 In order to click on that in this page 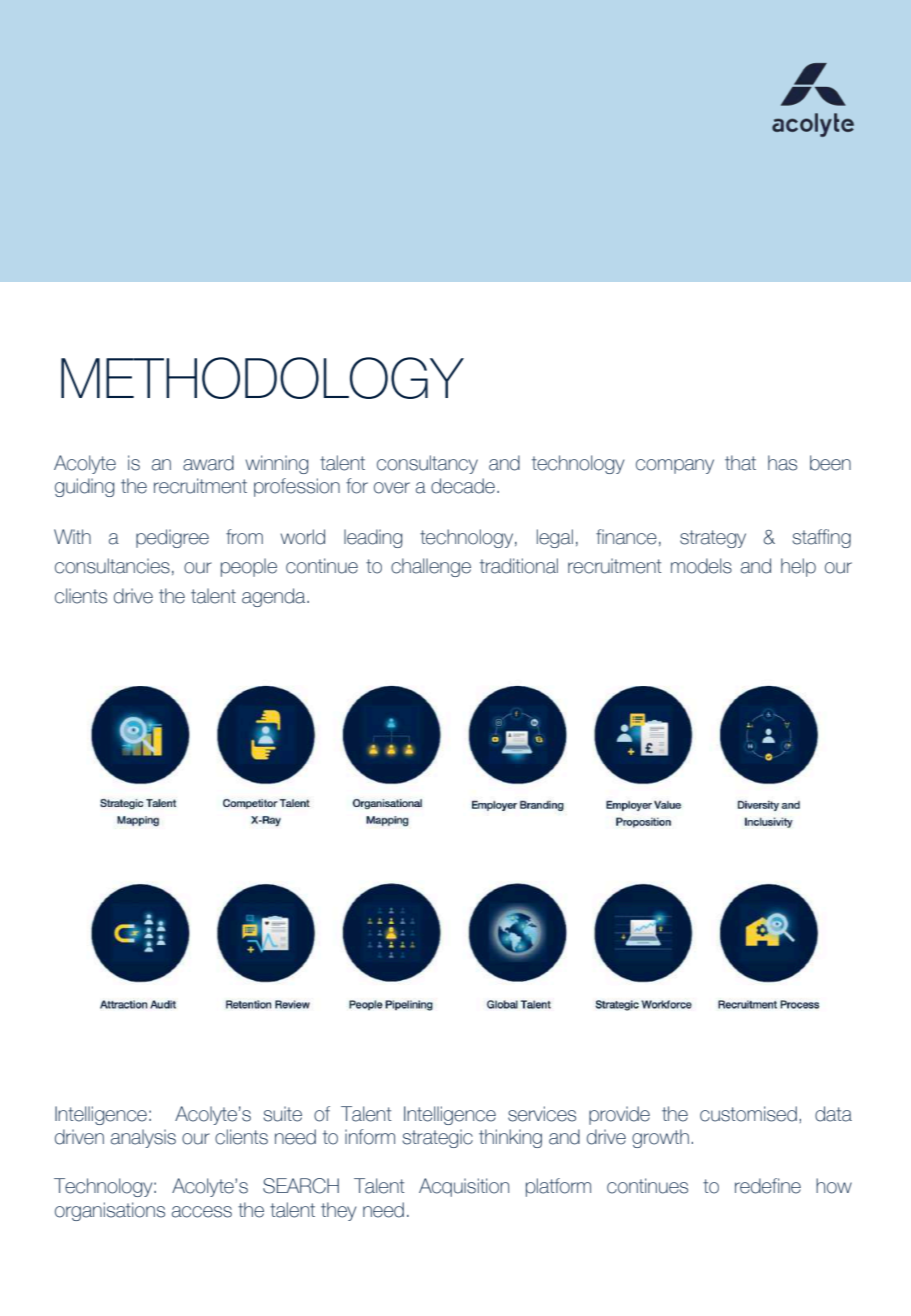, I will do `click(740, 463)`.
